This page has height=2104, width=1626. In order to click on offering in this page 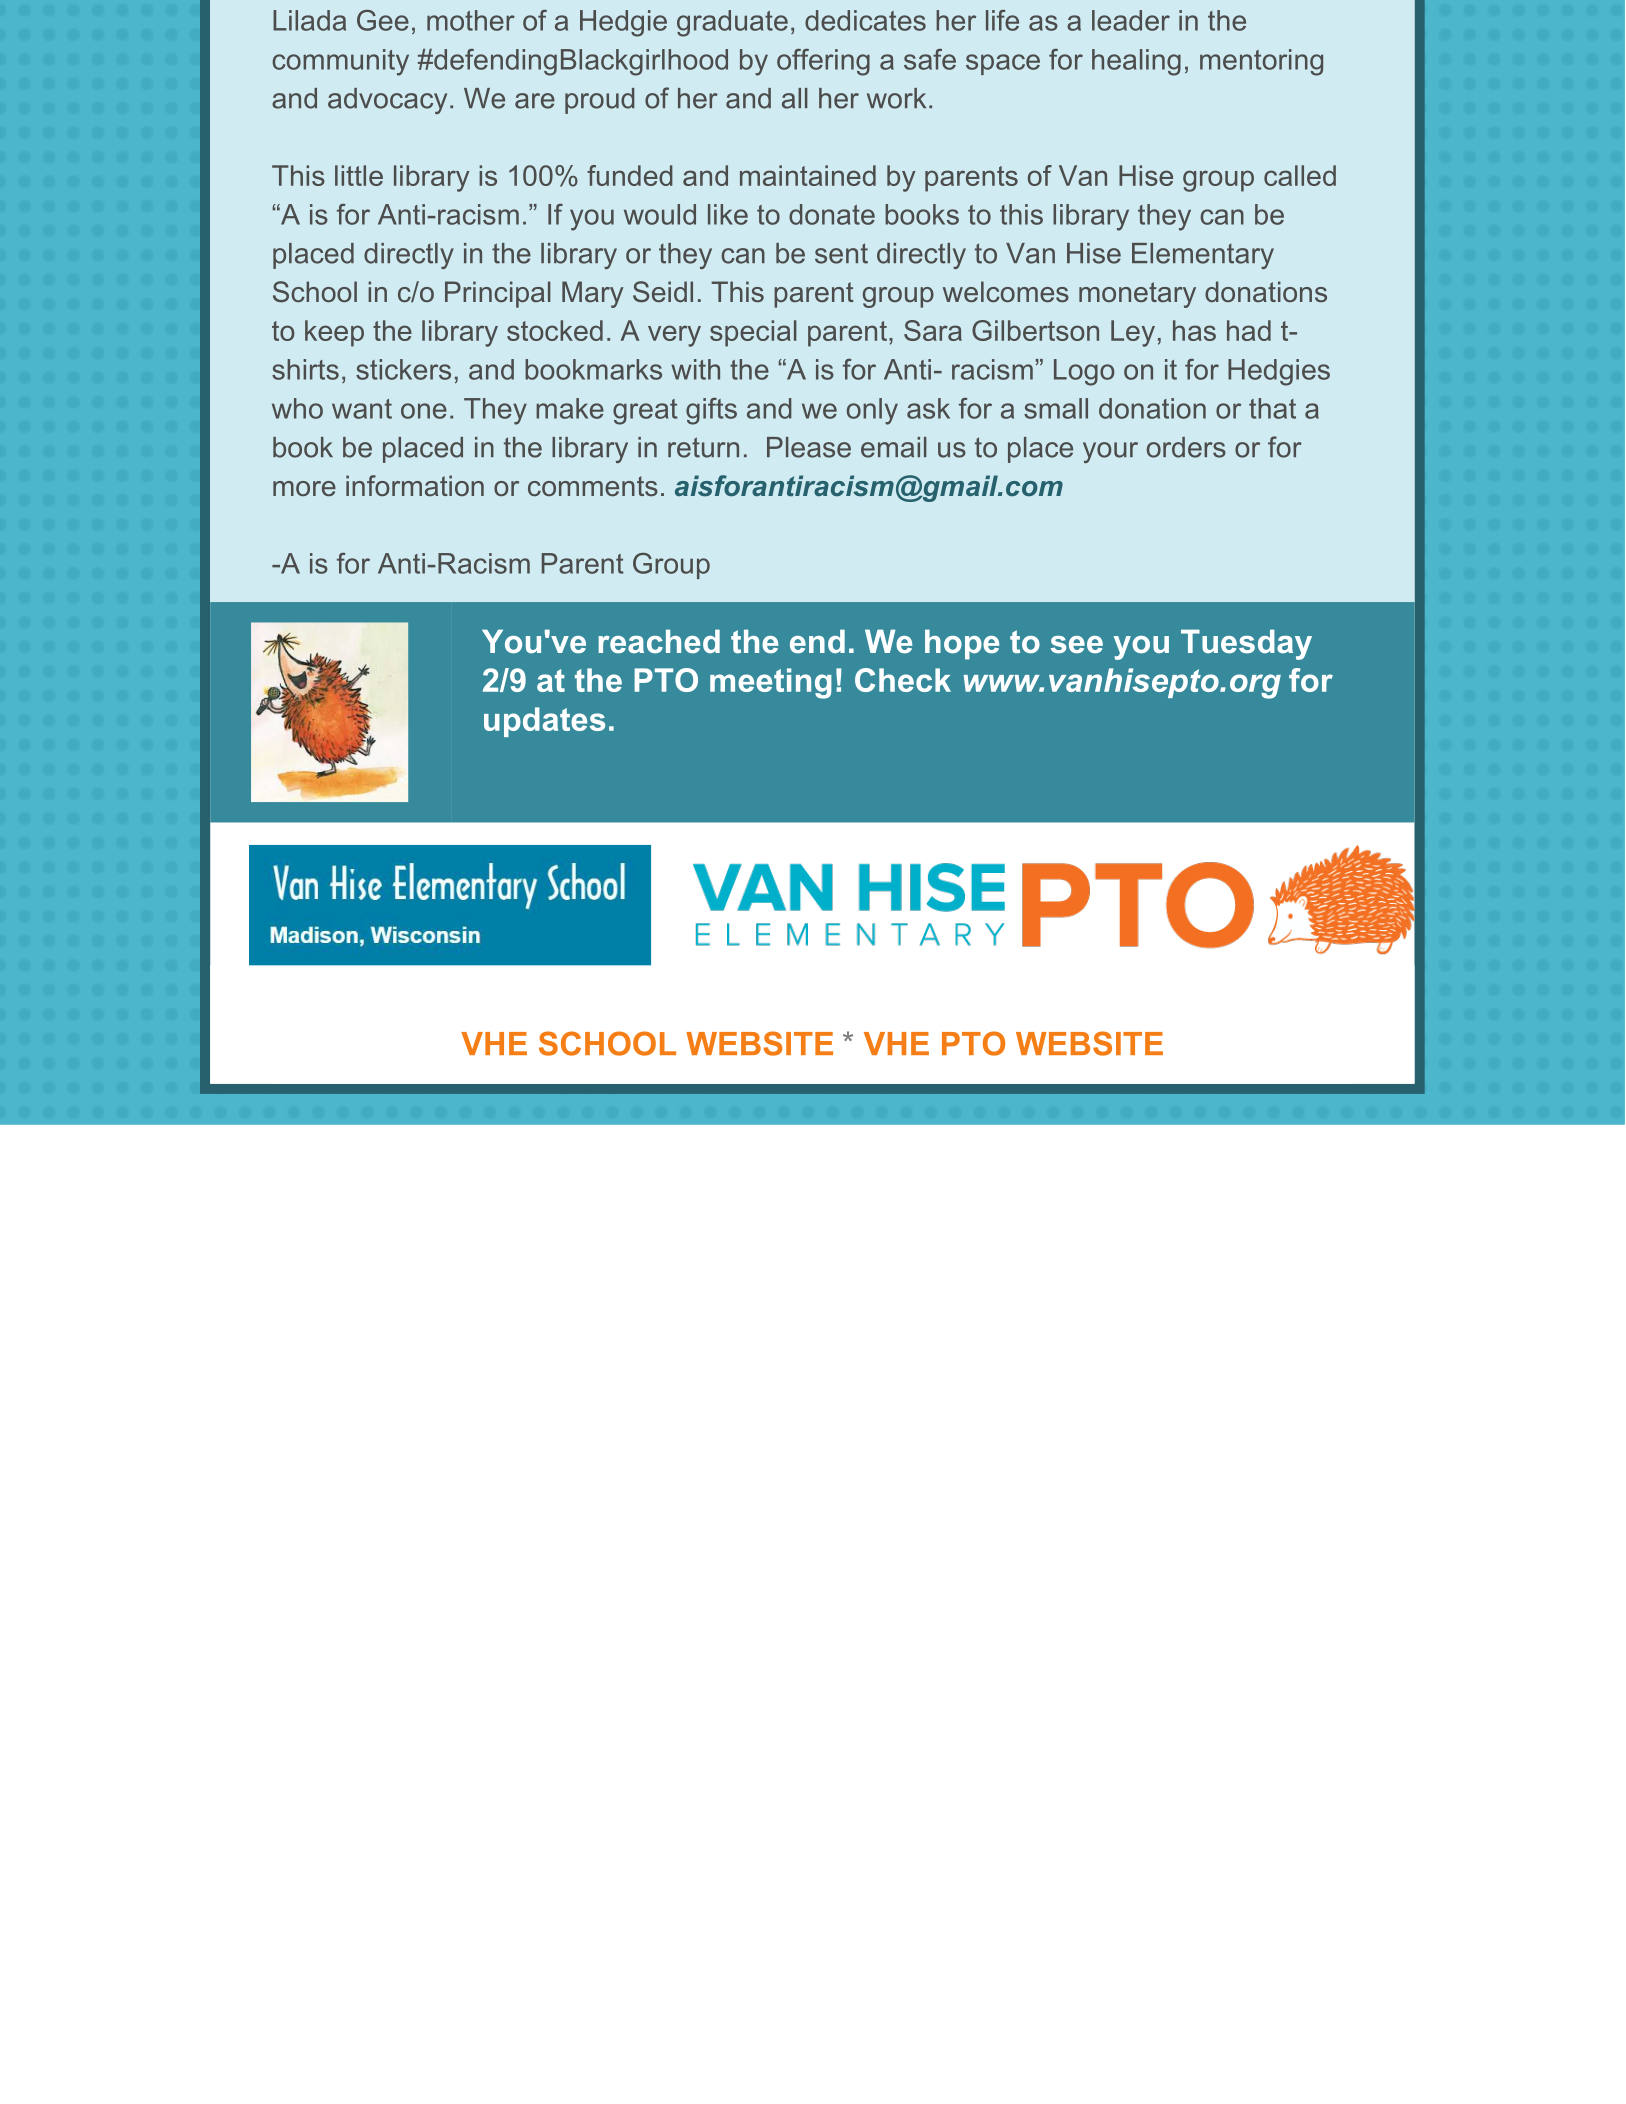, I will do `click(823, 62)`.
